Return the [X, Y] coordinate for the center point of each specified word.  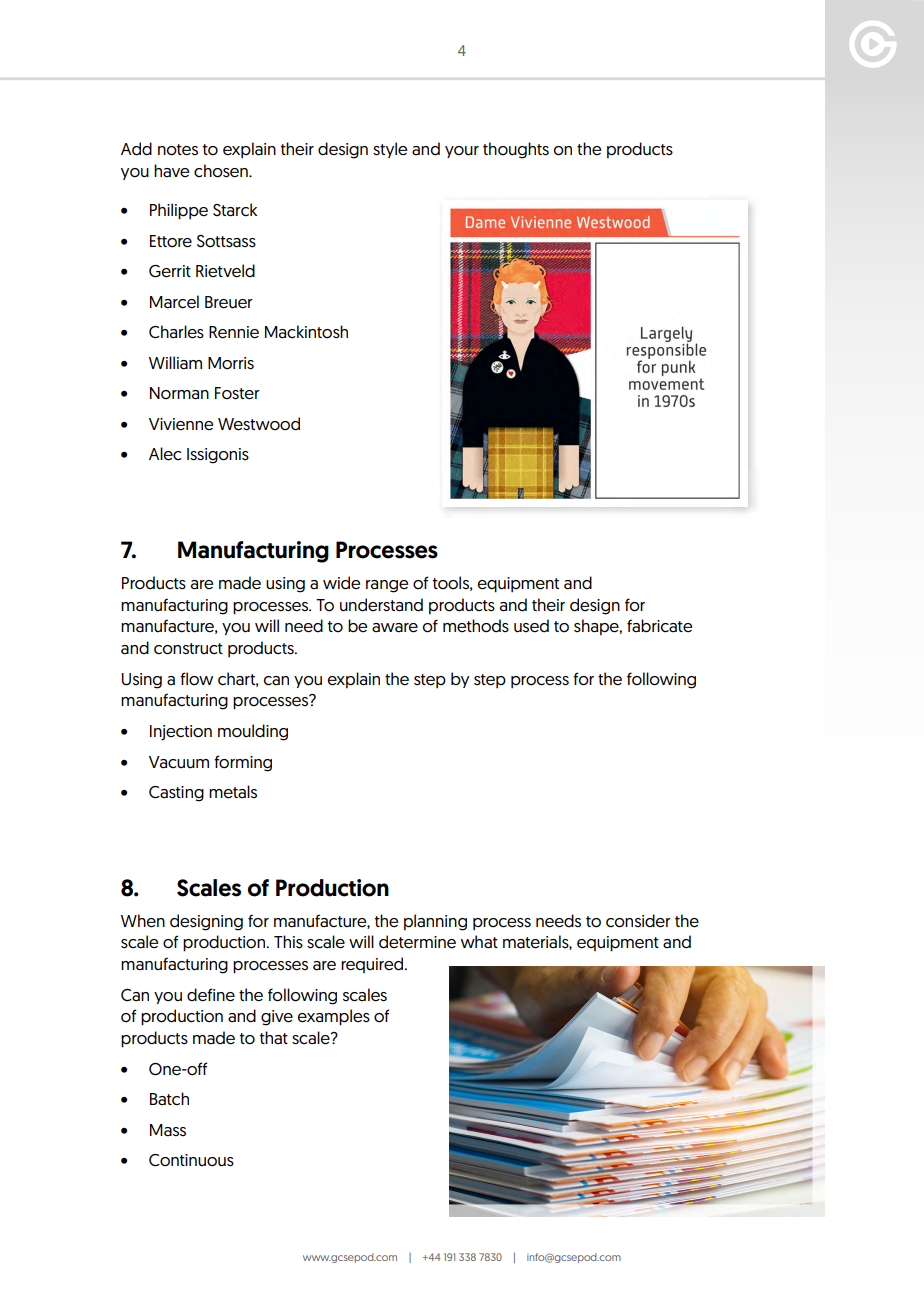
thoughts [516, 150]
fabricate [659, 626]
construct [188, 649]
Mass [168, 1130]
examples [334, 1017]
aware [395, 628]
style [390, 150]
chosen [222, 171]
